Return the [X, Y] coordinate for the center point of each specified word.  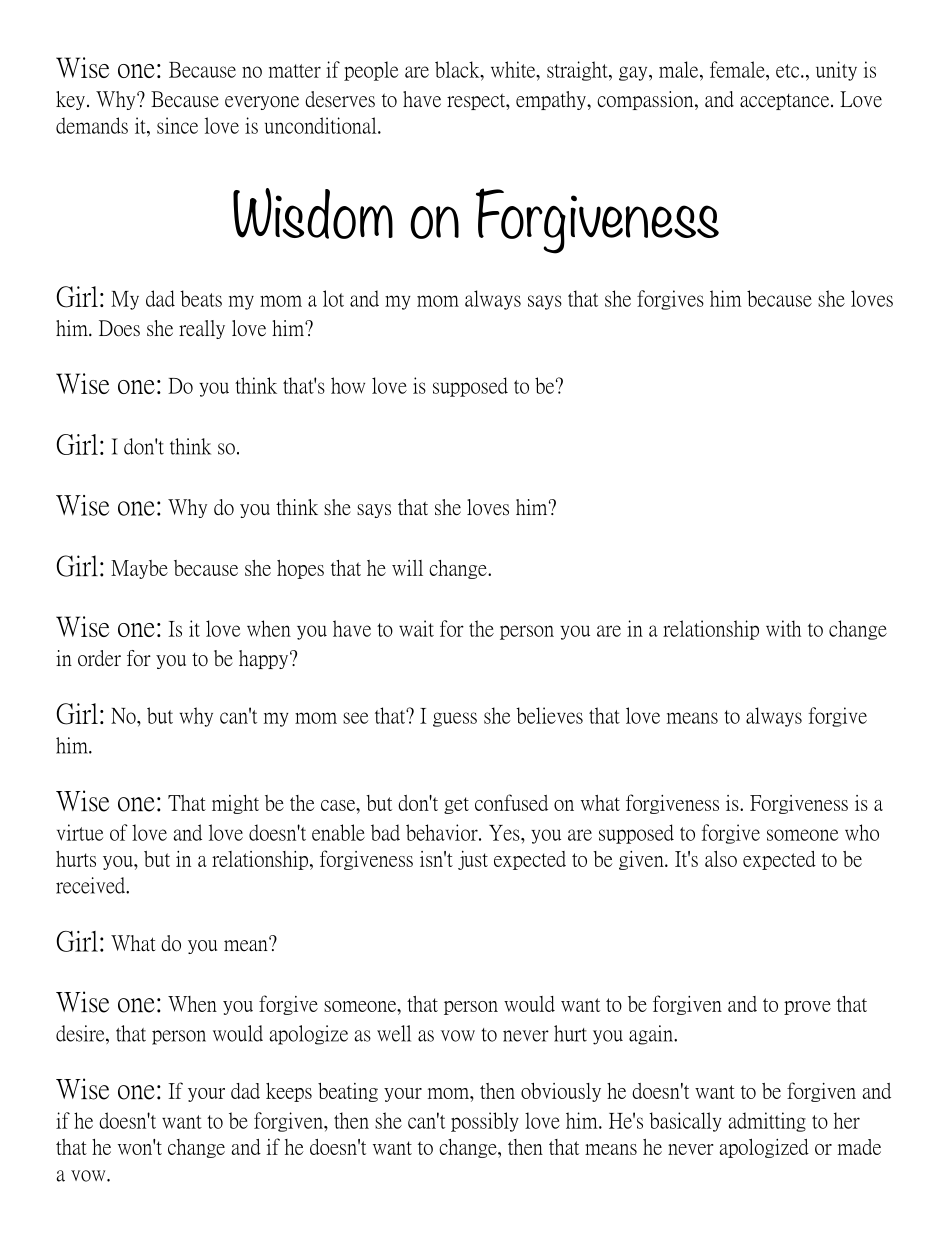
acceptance [784, 102]
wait [416, 628]
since [177, 125]
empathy [552, 100]
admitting [767, 1122]
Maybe [139, 569]
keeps [289, 1092]
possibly [485, 1122]
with [783, 628]
